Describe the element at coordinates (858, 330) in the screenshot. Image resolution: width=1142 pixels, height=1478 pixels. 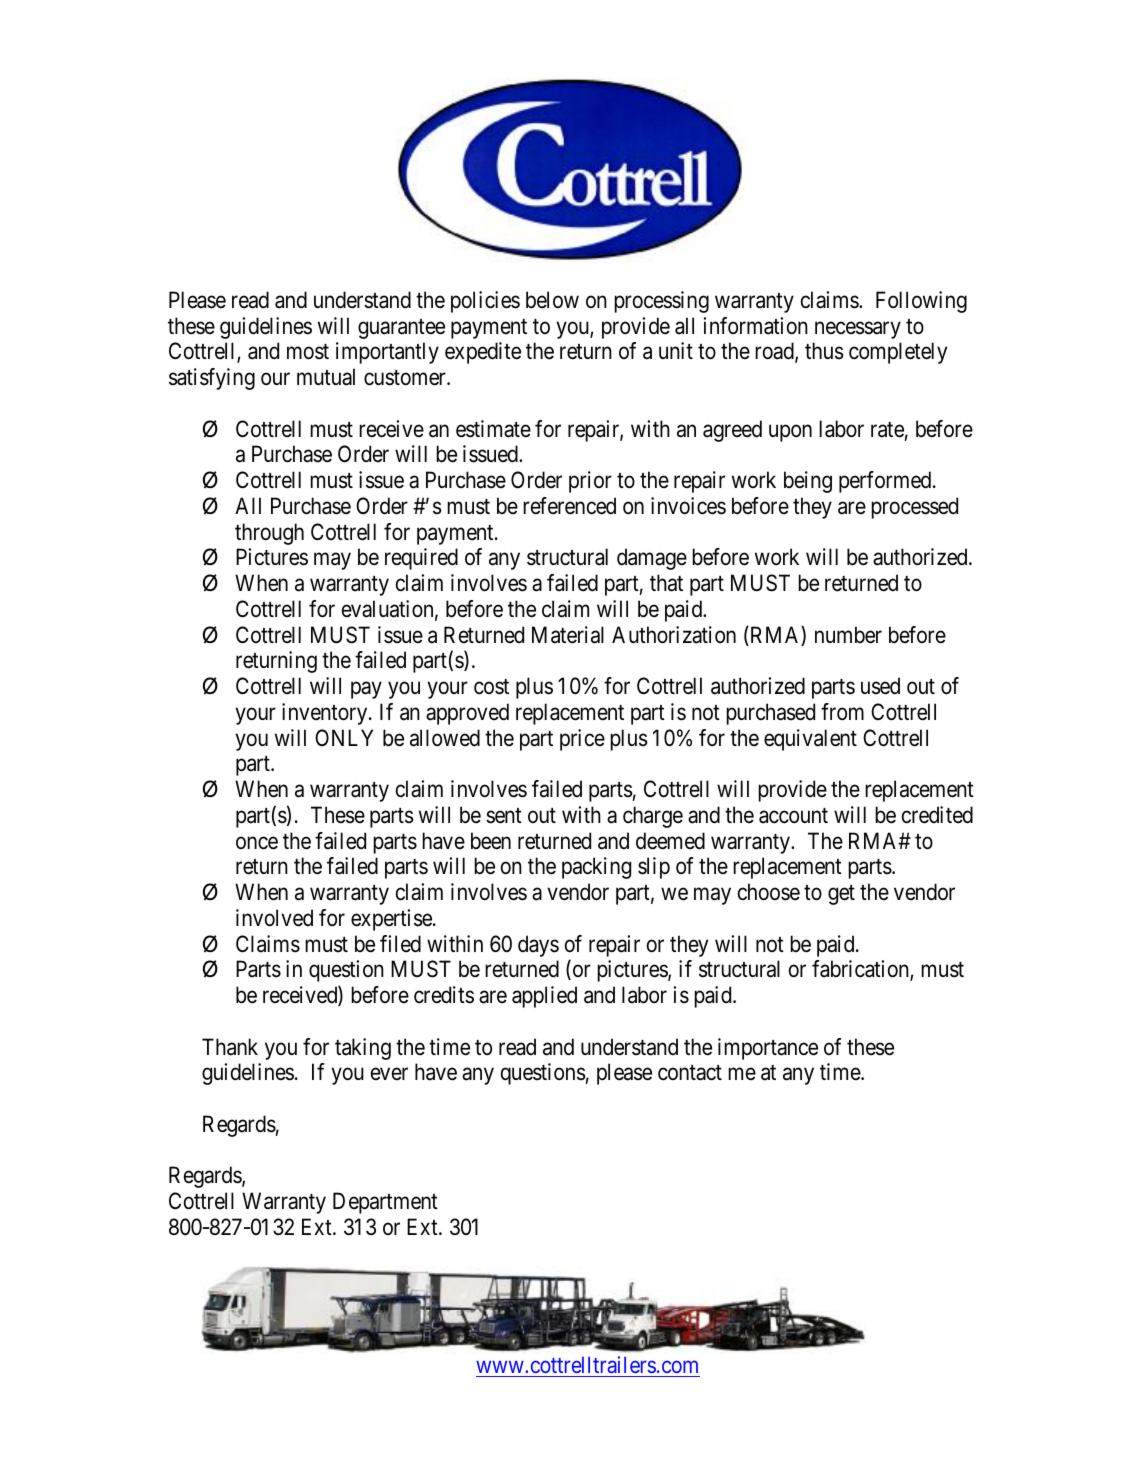
I see `necessary` at that location.
